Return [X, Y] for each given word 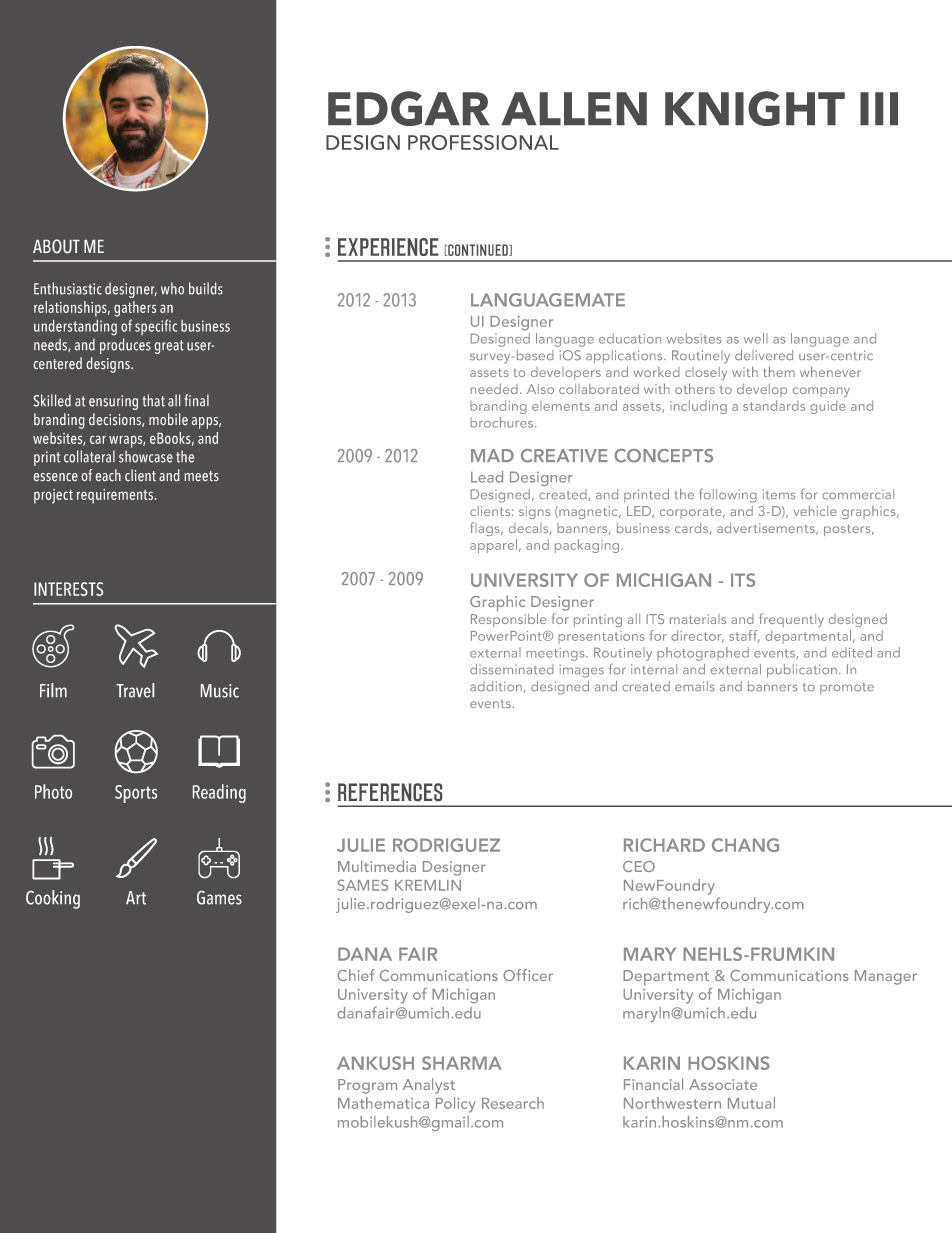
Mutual [751, 1103]
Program [367, 1086]
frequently [791, 620]
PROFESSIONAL [483, 142]
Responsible [508, 619]
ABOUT [56, 246]
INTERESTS [68, 589]
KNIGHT [755, 108]
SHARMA [462, 1063]
